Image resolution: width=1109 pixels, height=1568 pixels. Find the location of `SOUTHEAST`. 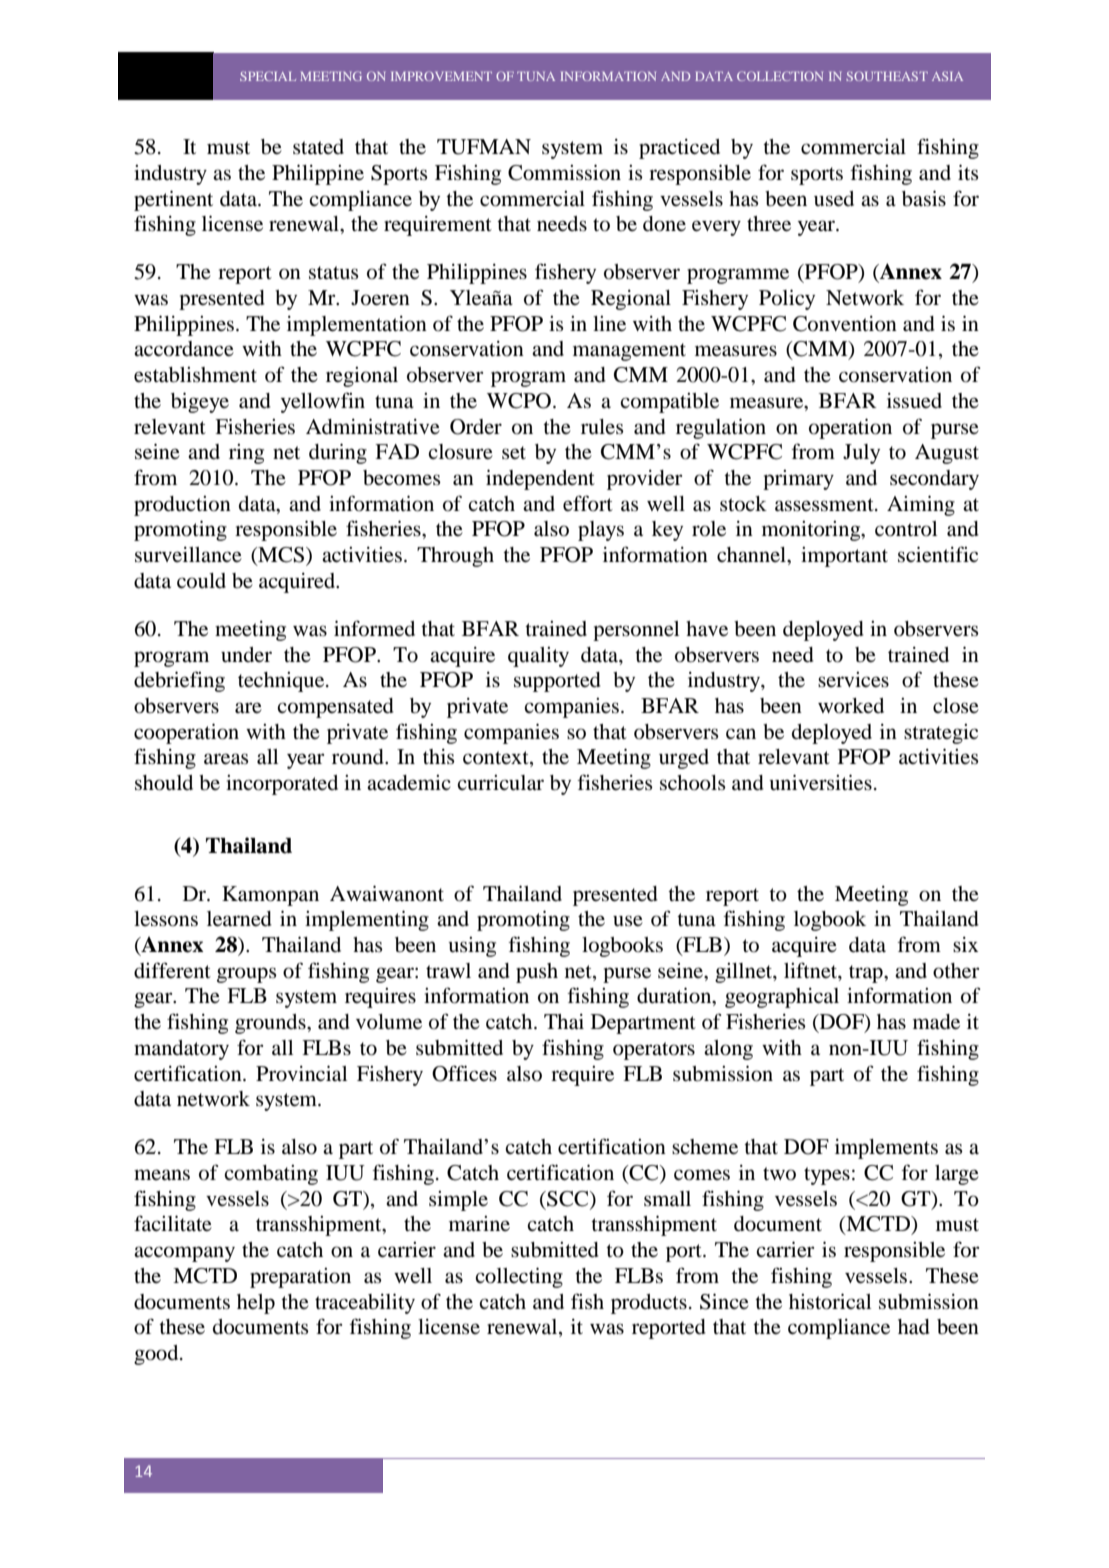

SOUTHEAST is located at coordinates (887, 76).
